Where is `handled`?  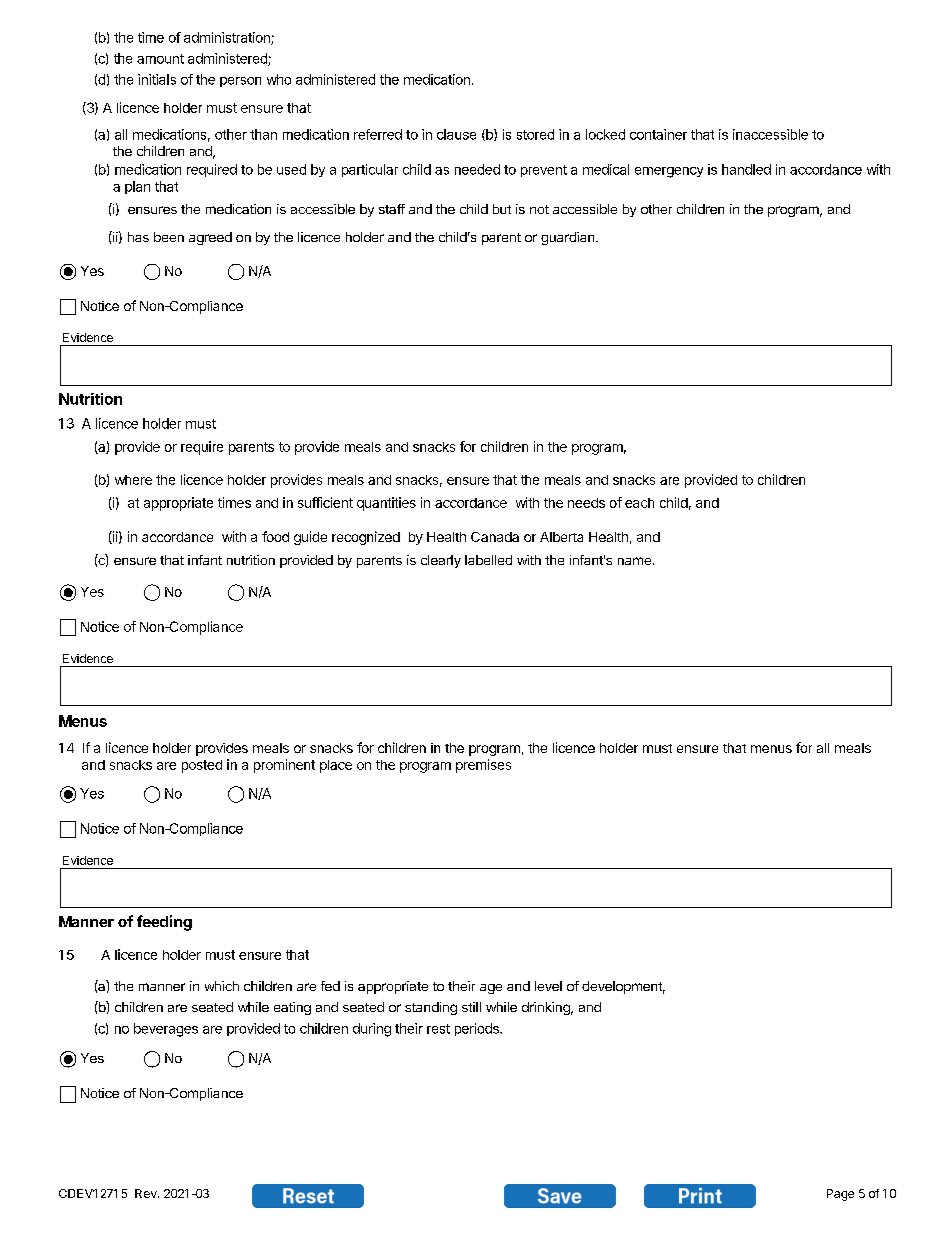 handled is located at coordinates (746, 169).
